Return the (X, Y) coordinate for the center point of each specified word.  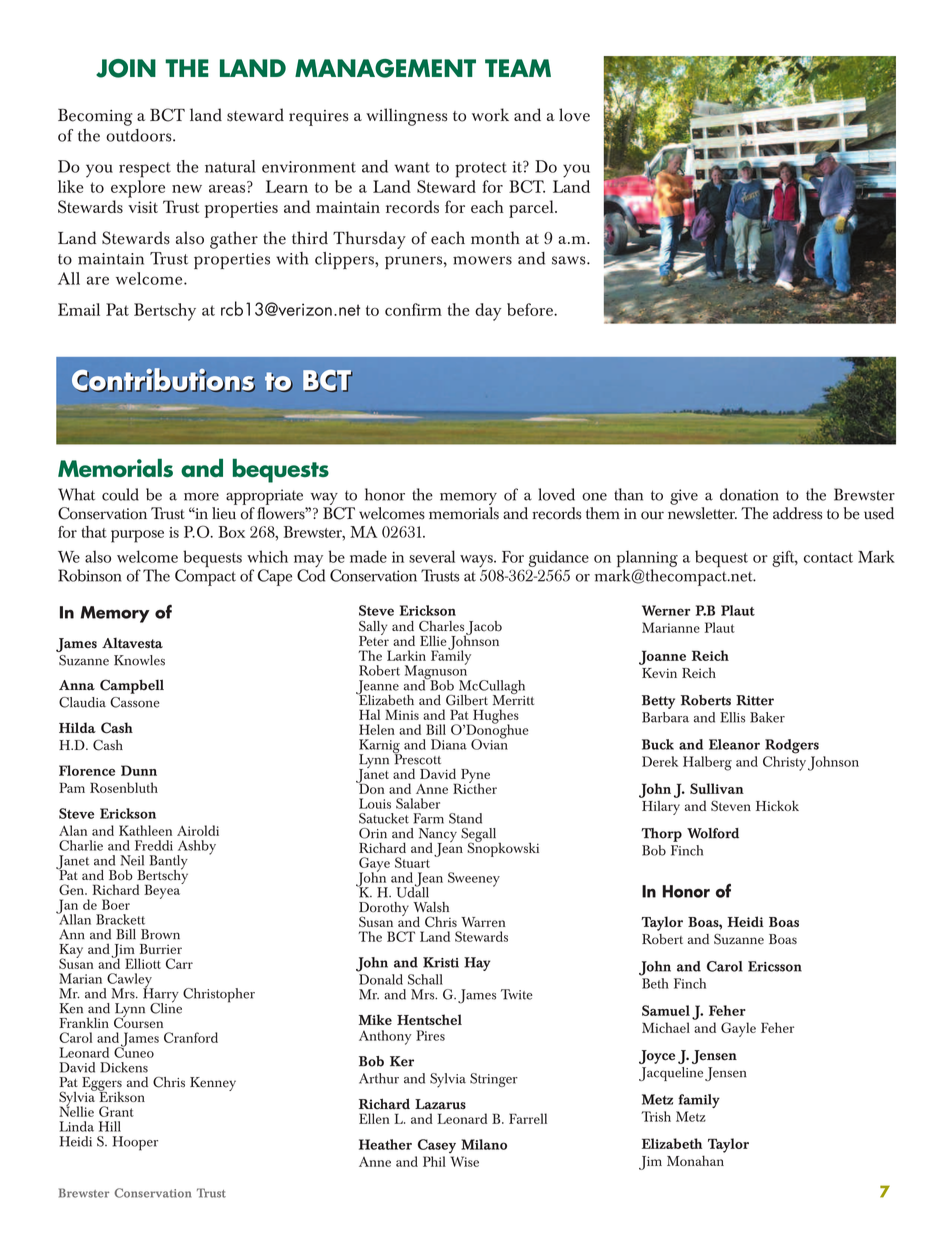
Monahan (695, 1160)
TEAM (518, 68)
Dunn (139, 770)
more (201, 496)
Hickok (777, 805)
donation (749, 494)
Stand (465, 818)
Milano (484, 1144)
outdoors (140, 135)
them (603, 513)
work (490, 115)
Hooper (135, 1143)
